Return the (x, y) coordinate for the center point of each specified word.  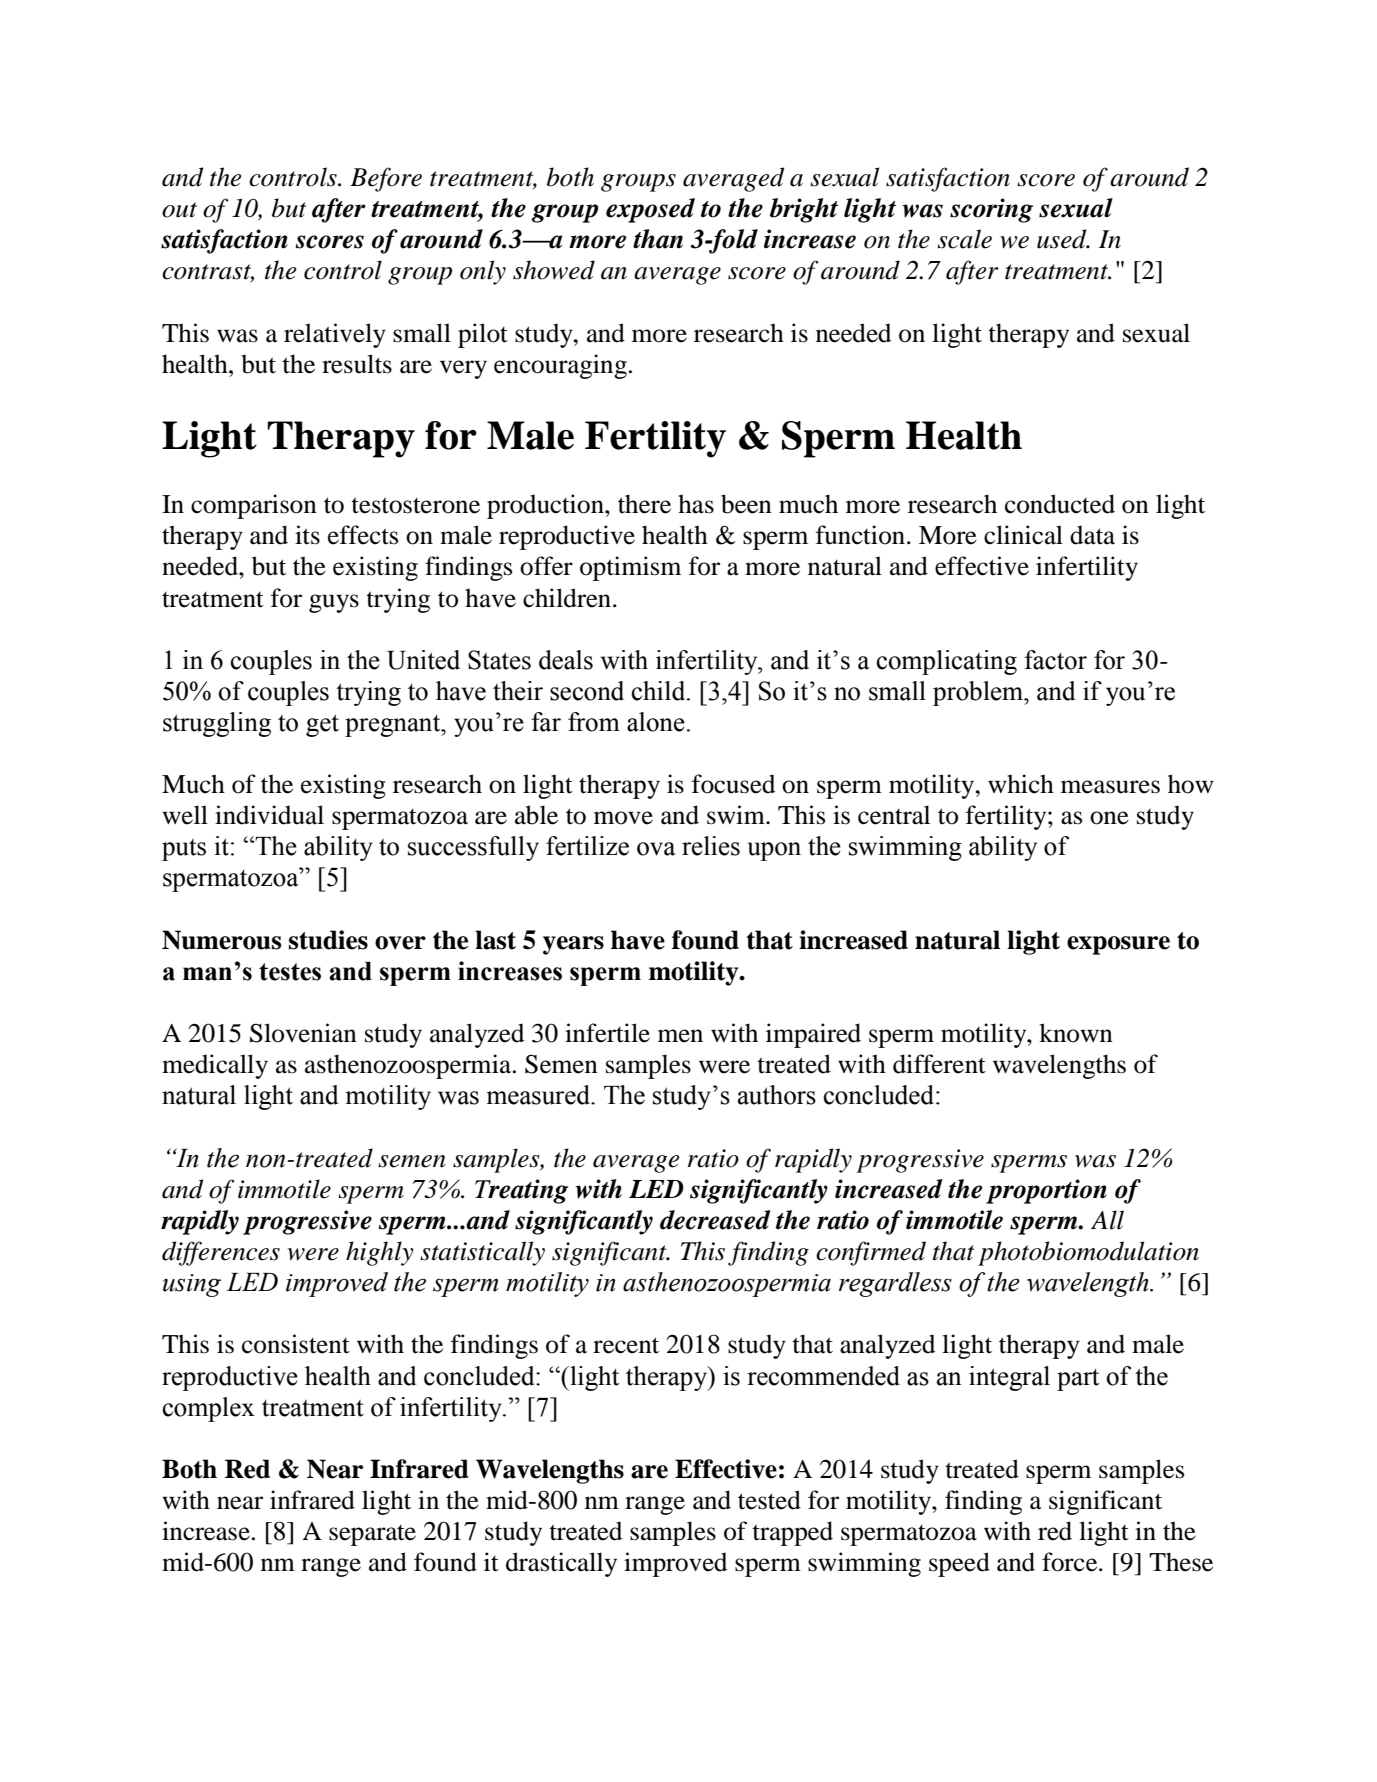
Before (386, 179)
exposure (1118, 945)
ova (656, 849)
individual (269, 815)
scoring (991, 210)
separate (372, 1535)
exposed (650, 210)
